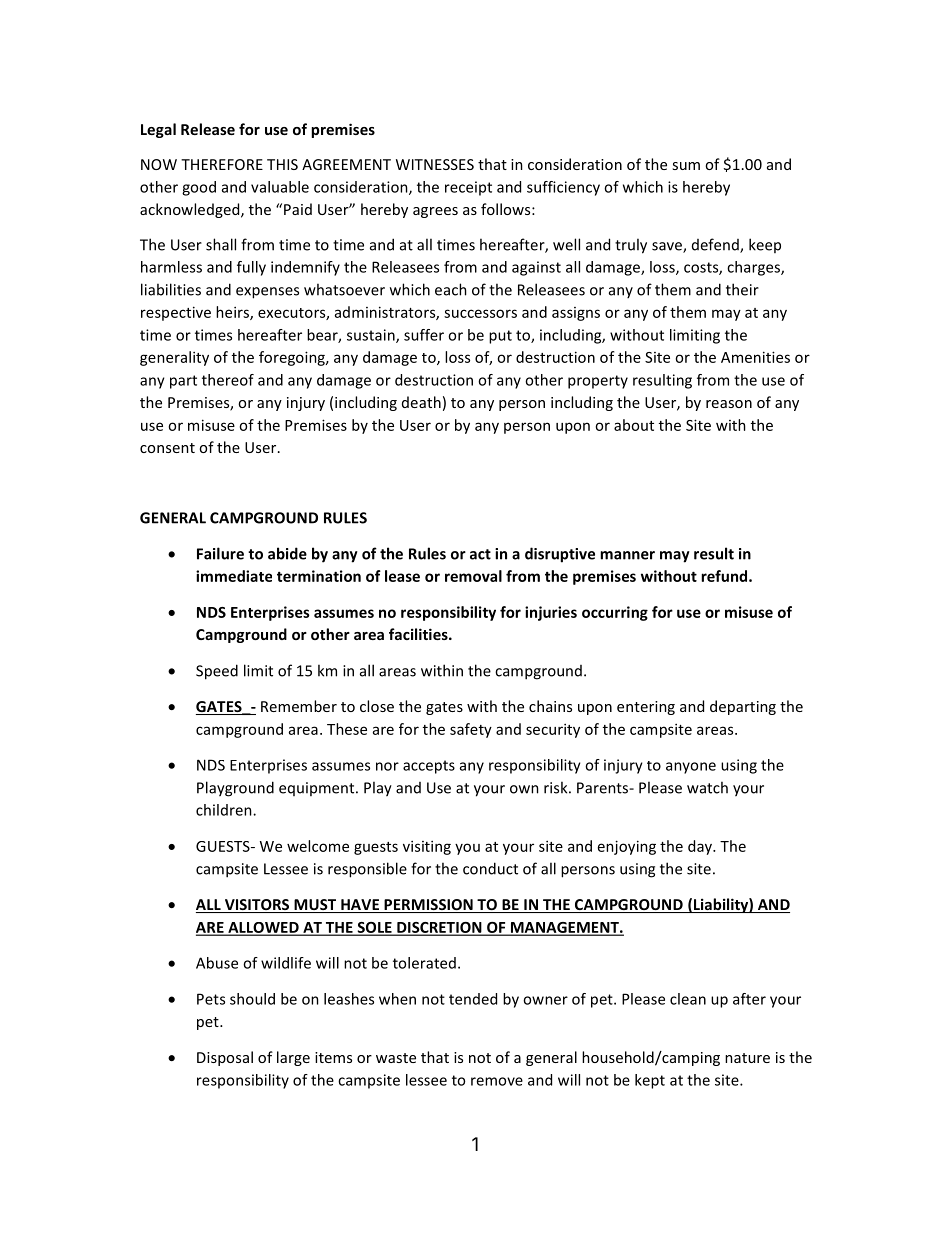  Describe the element at coordinates (234, 576) in the screenshot. I see `immediate` at that location.
